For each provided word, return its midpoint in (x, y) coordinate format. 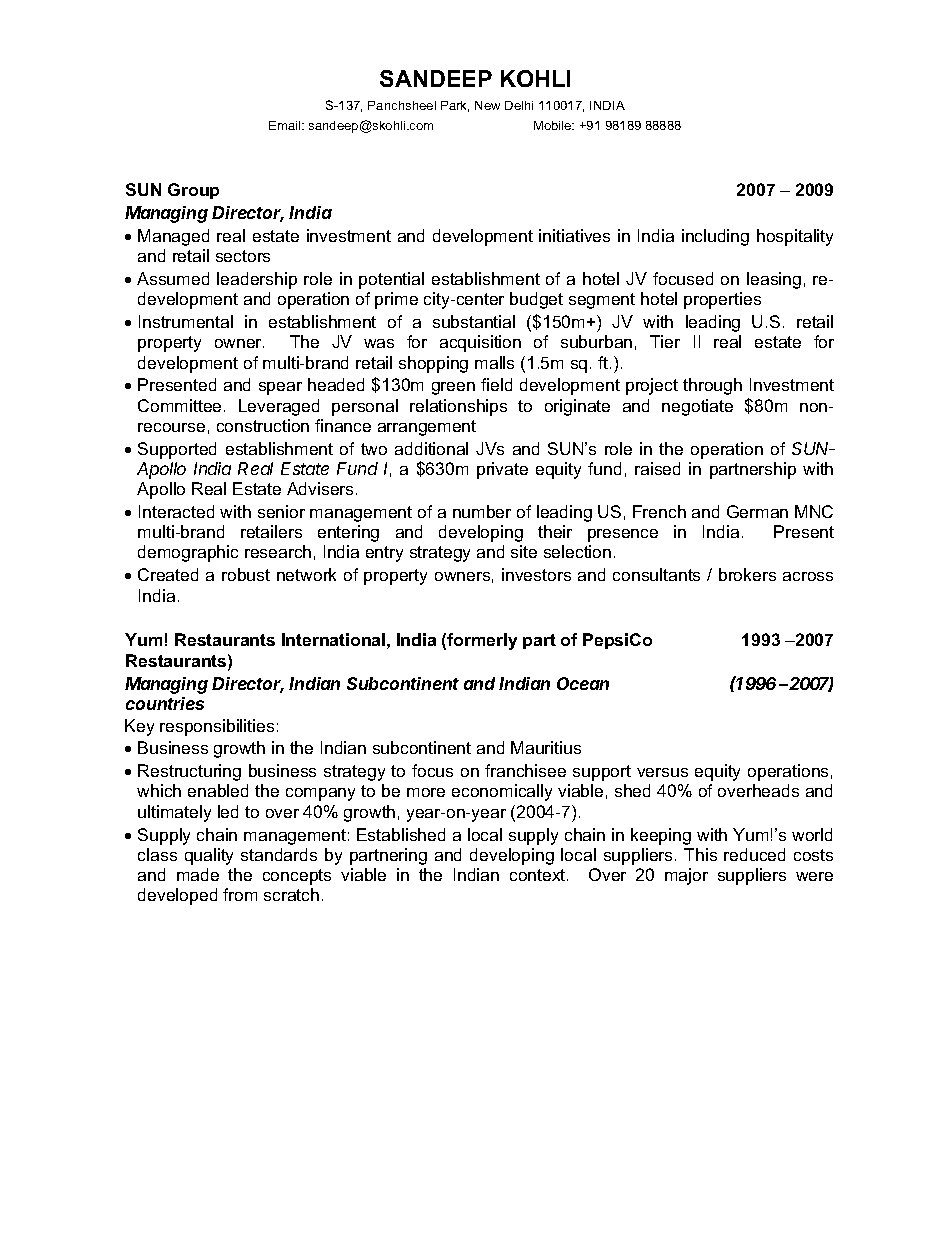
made (198, 874)
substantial (474, 321)
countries (165, 703)
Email (286, 125)
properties (722, 300)
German (757, 511)
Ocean (583, 683)
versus (662, 772)
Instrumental (186, 321)
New (487, 105)
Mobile (554, 125)
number (482, 511)
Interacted (176, 511)
